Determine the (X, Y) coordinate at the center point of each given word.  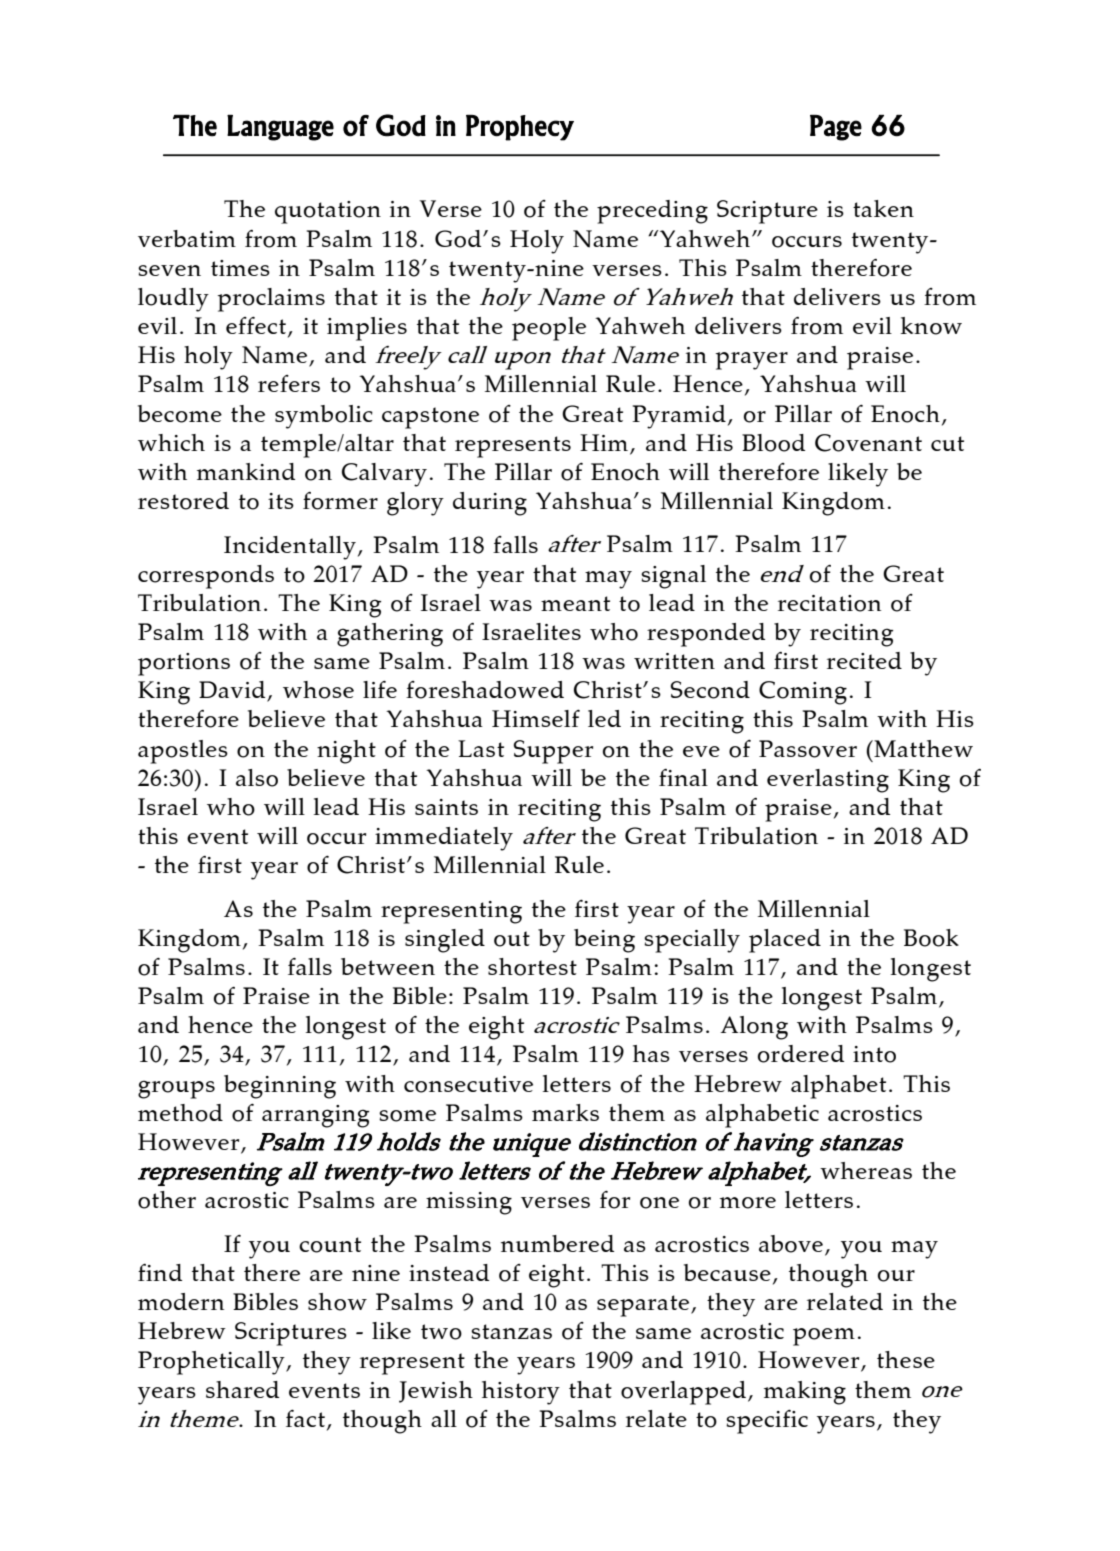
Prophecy (520, 128)
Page (836, 128)
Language (280, 128)
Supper (553, 752)
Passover (808, 749)
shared (242, 1389)
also (257, 778)
